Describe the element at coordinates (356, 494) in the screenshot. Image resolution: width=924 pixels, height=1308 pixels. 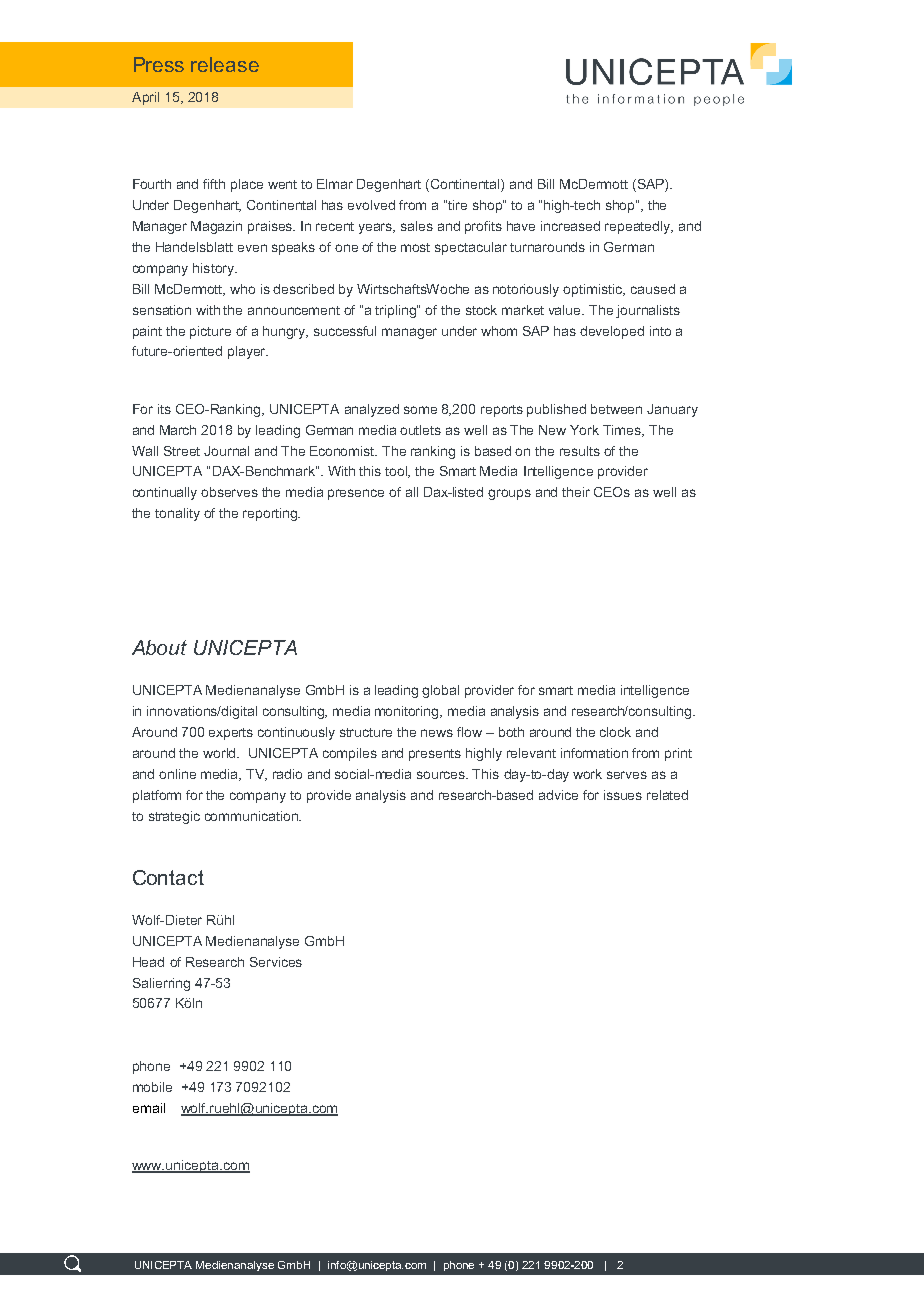
I see `presence` at that location.
